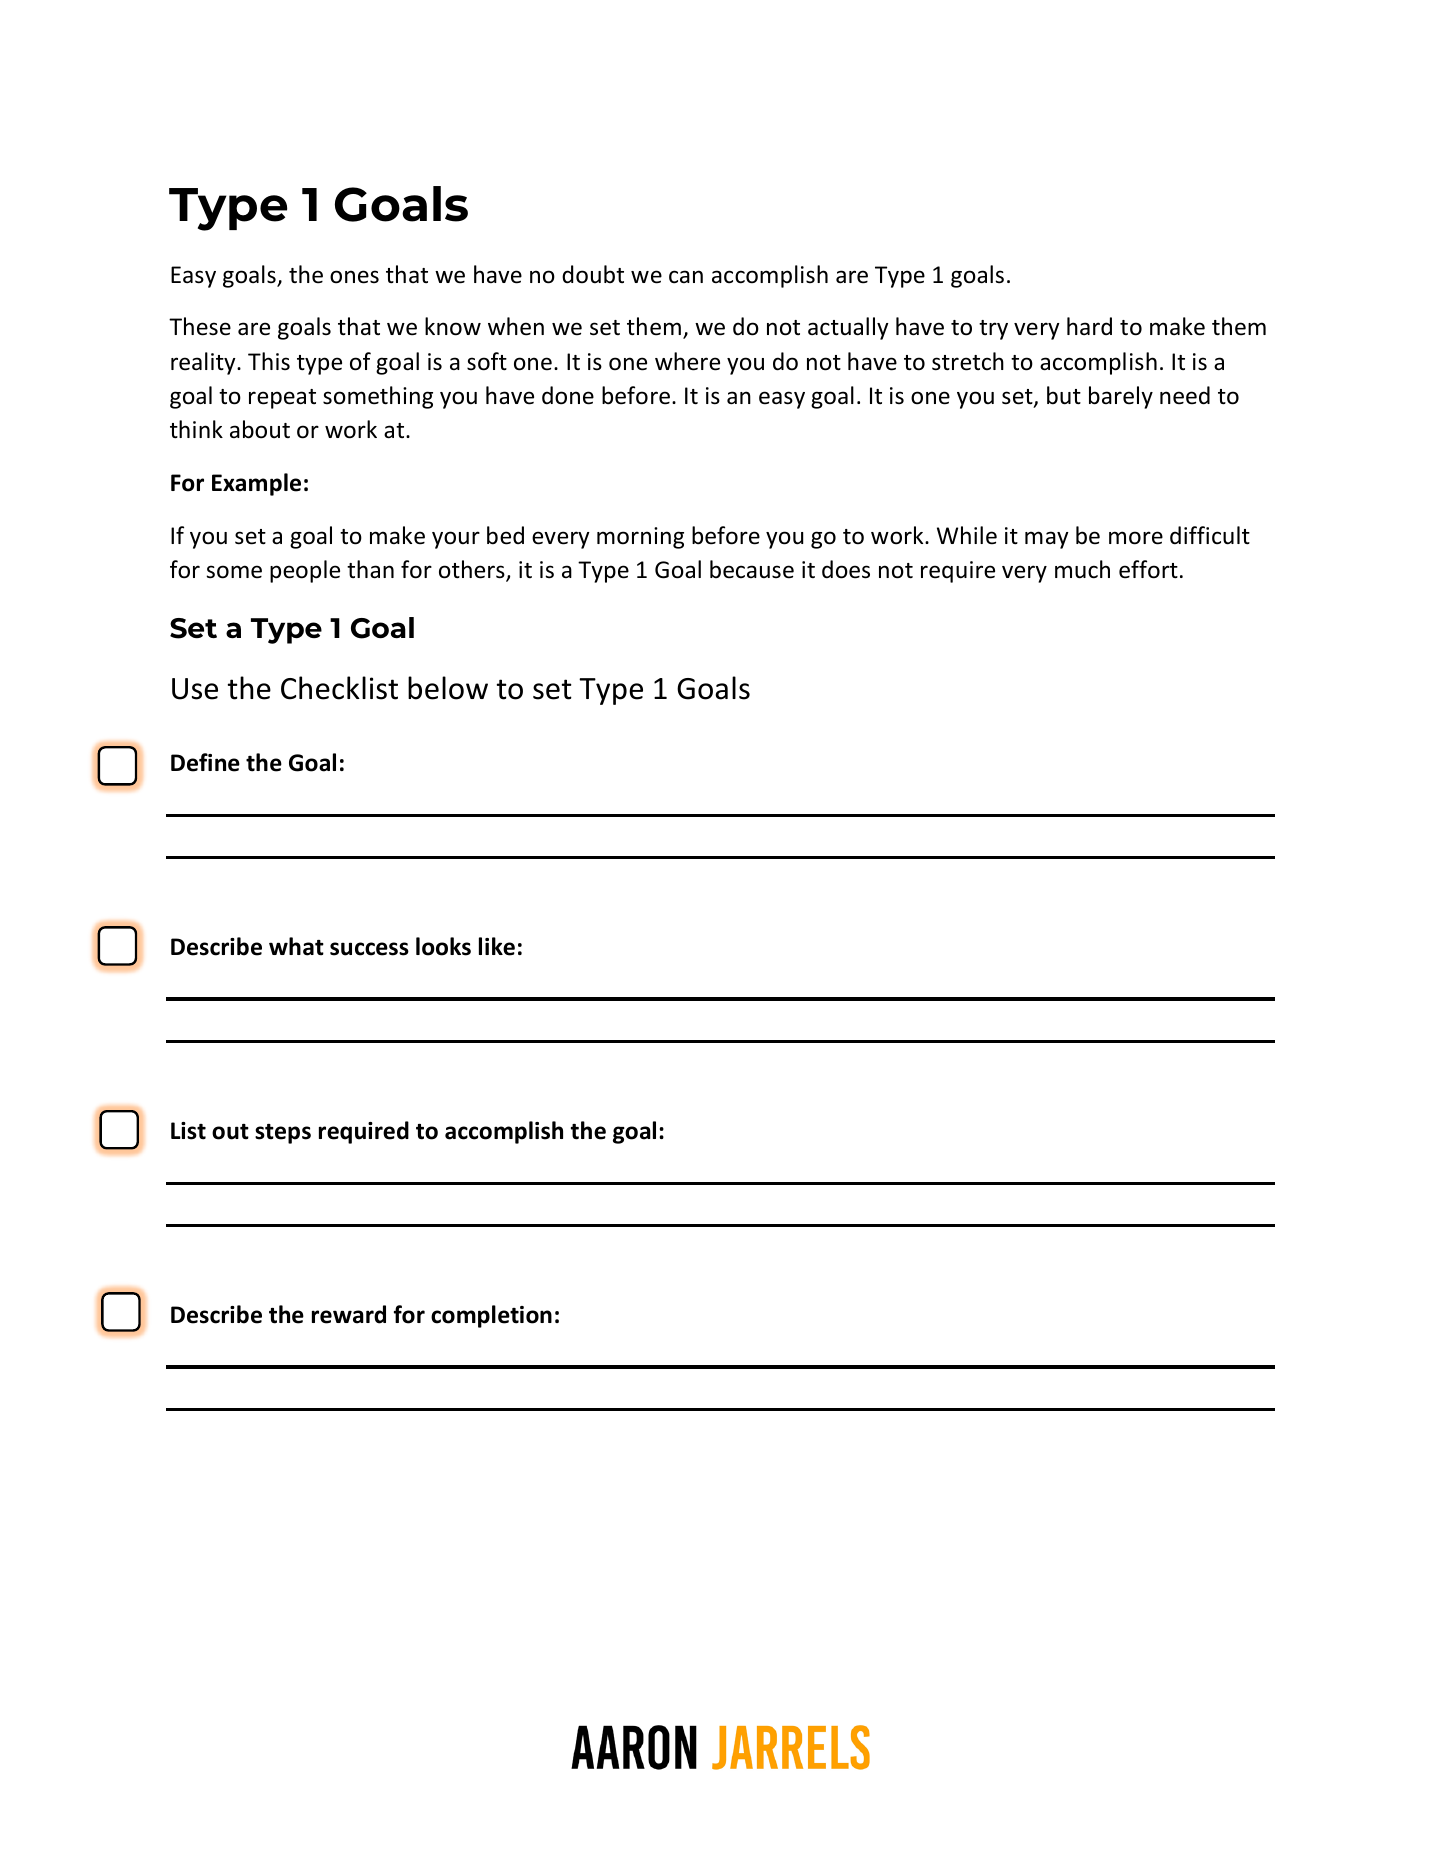  I want to click on much, so click(1082, 569).
